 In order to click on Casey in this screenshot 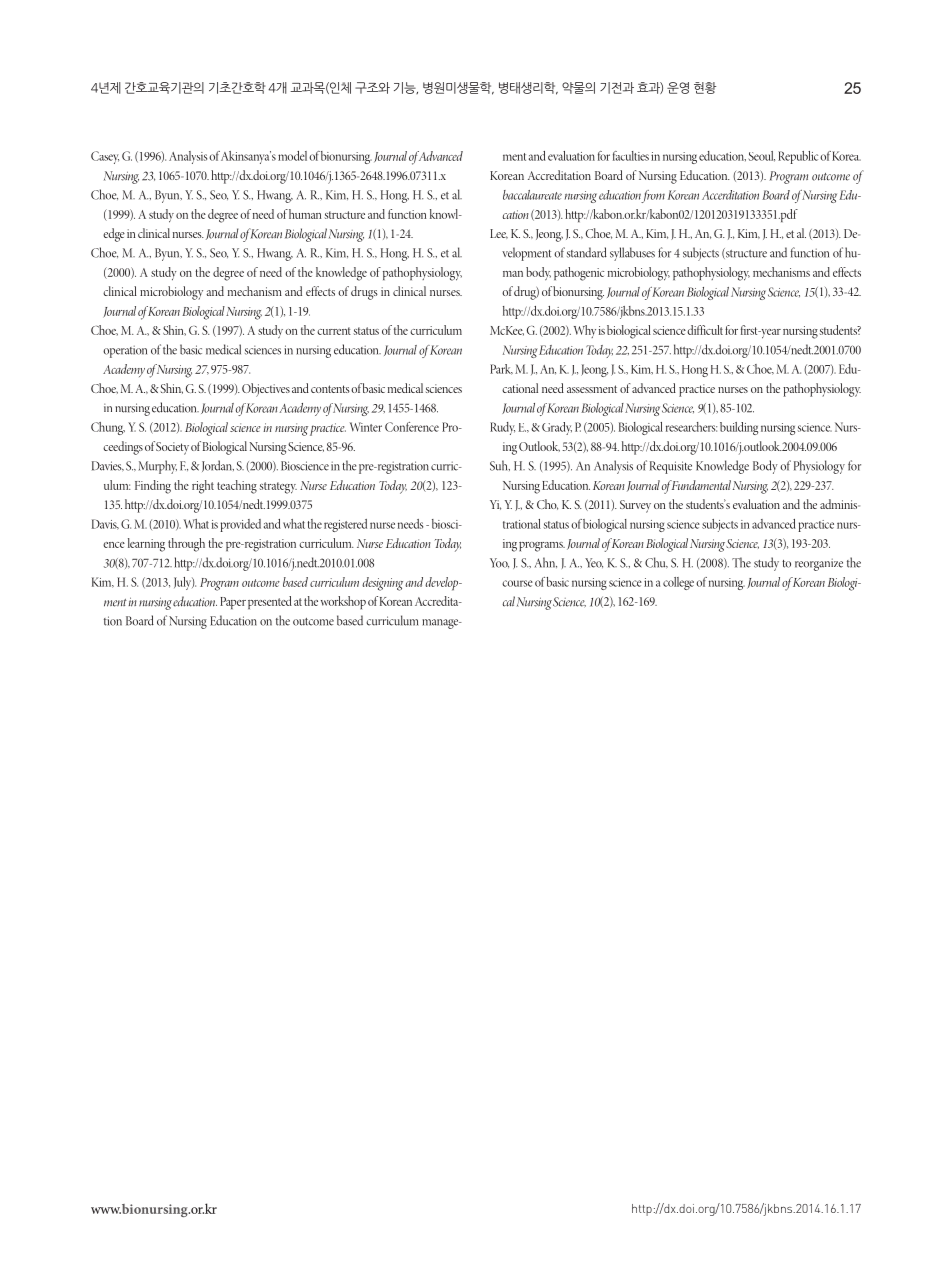, I will do `click(105, 157)`.
